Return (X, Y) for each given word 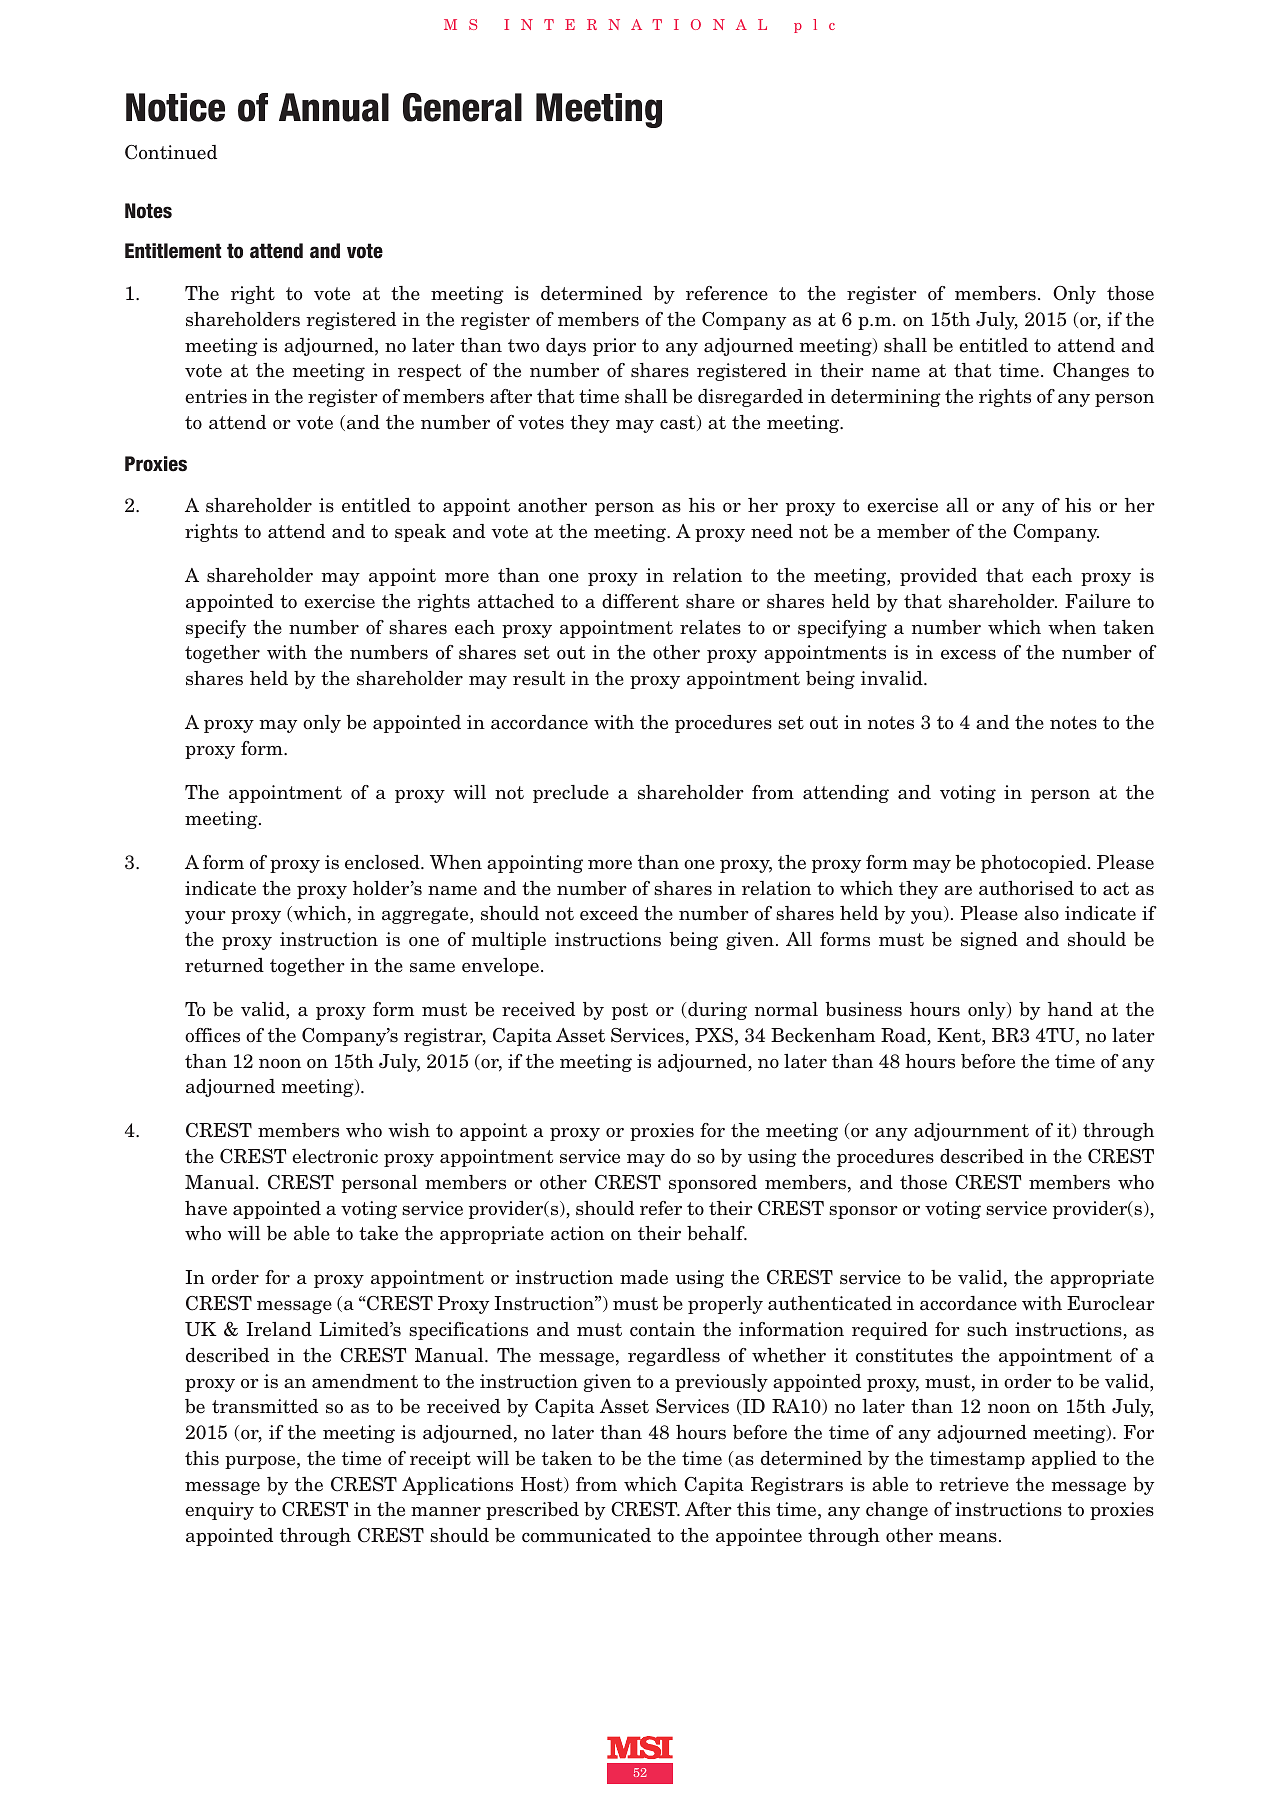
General (462, 107)
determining (886, 398)
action (577, 1233)
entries (216, 396)
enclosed (383, 862)
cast (679, 423)
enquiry (219, 1511)
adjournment (971, 1132)
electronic (335, 1156)
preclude (571, 794)
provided (938, 577)
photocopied (1035, 864)
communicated (586, 1535)
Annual (334, 107)
